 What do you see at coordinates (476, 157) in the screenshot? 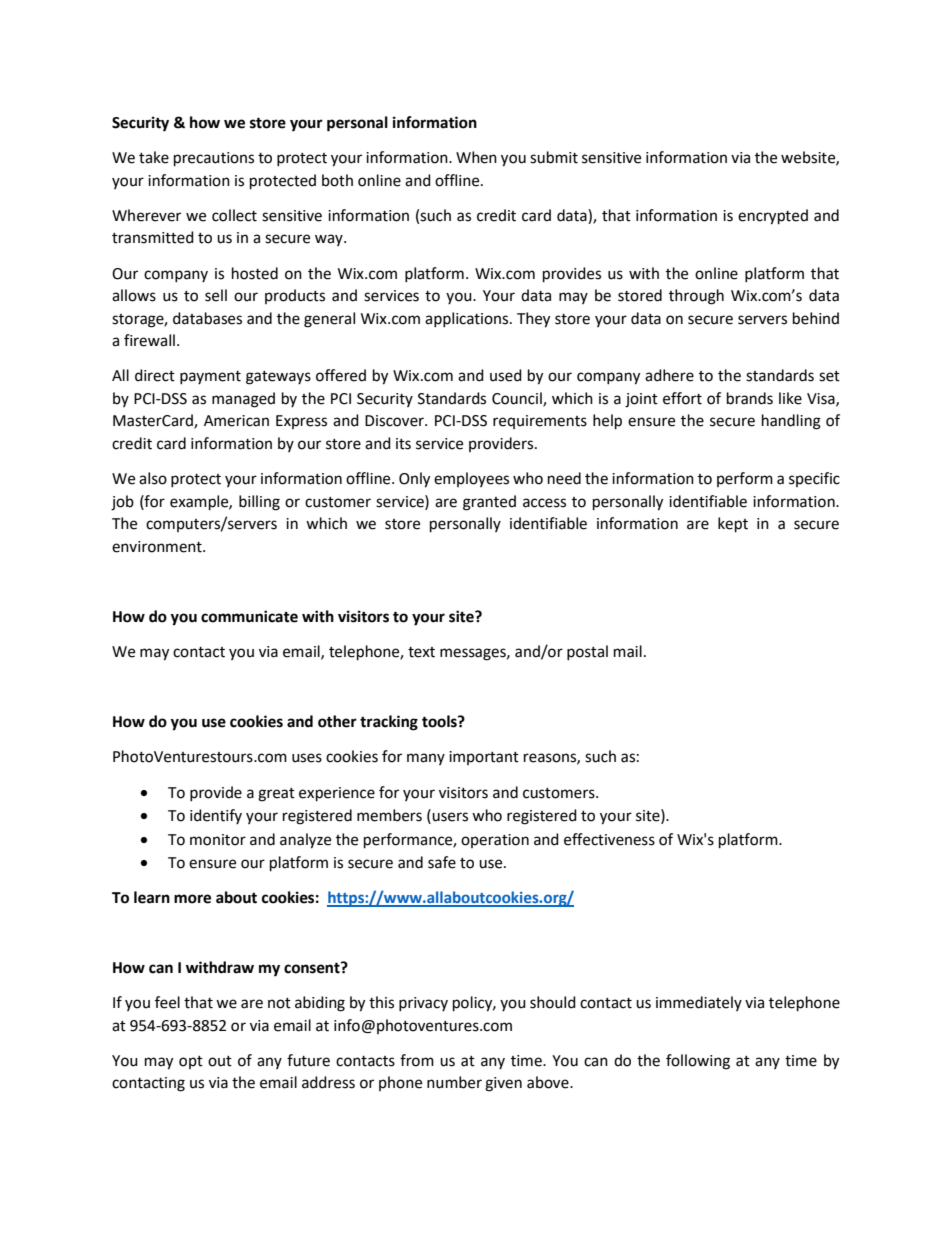
I see `When` at bounding box center [476, 157].
